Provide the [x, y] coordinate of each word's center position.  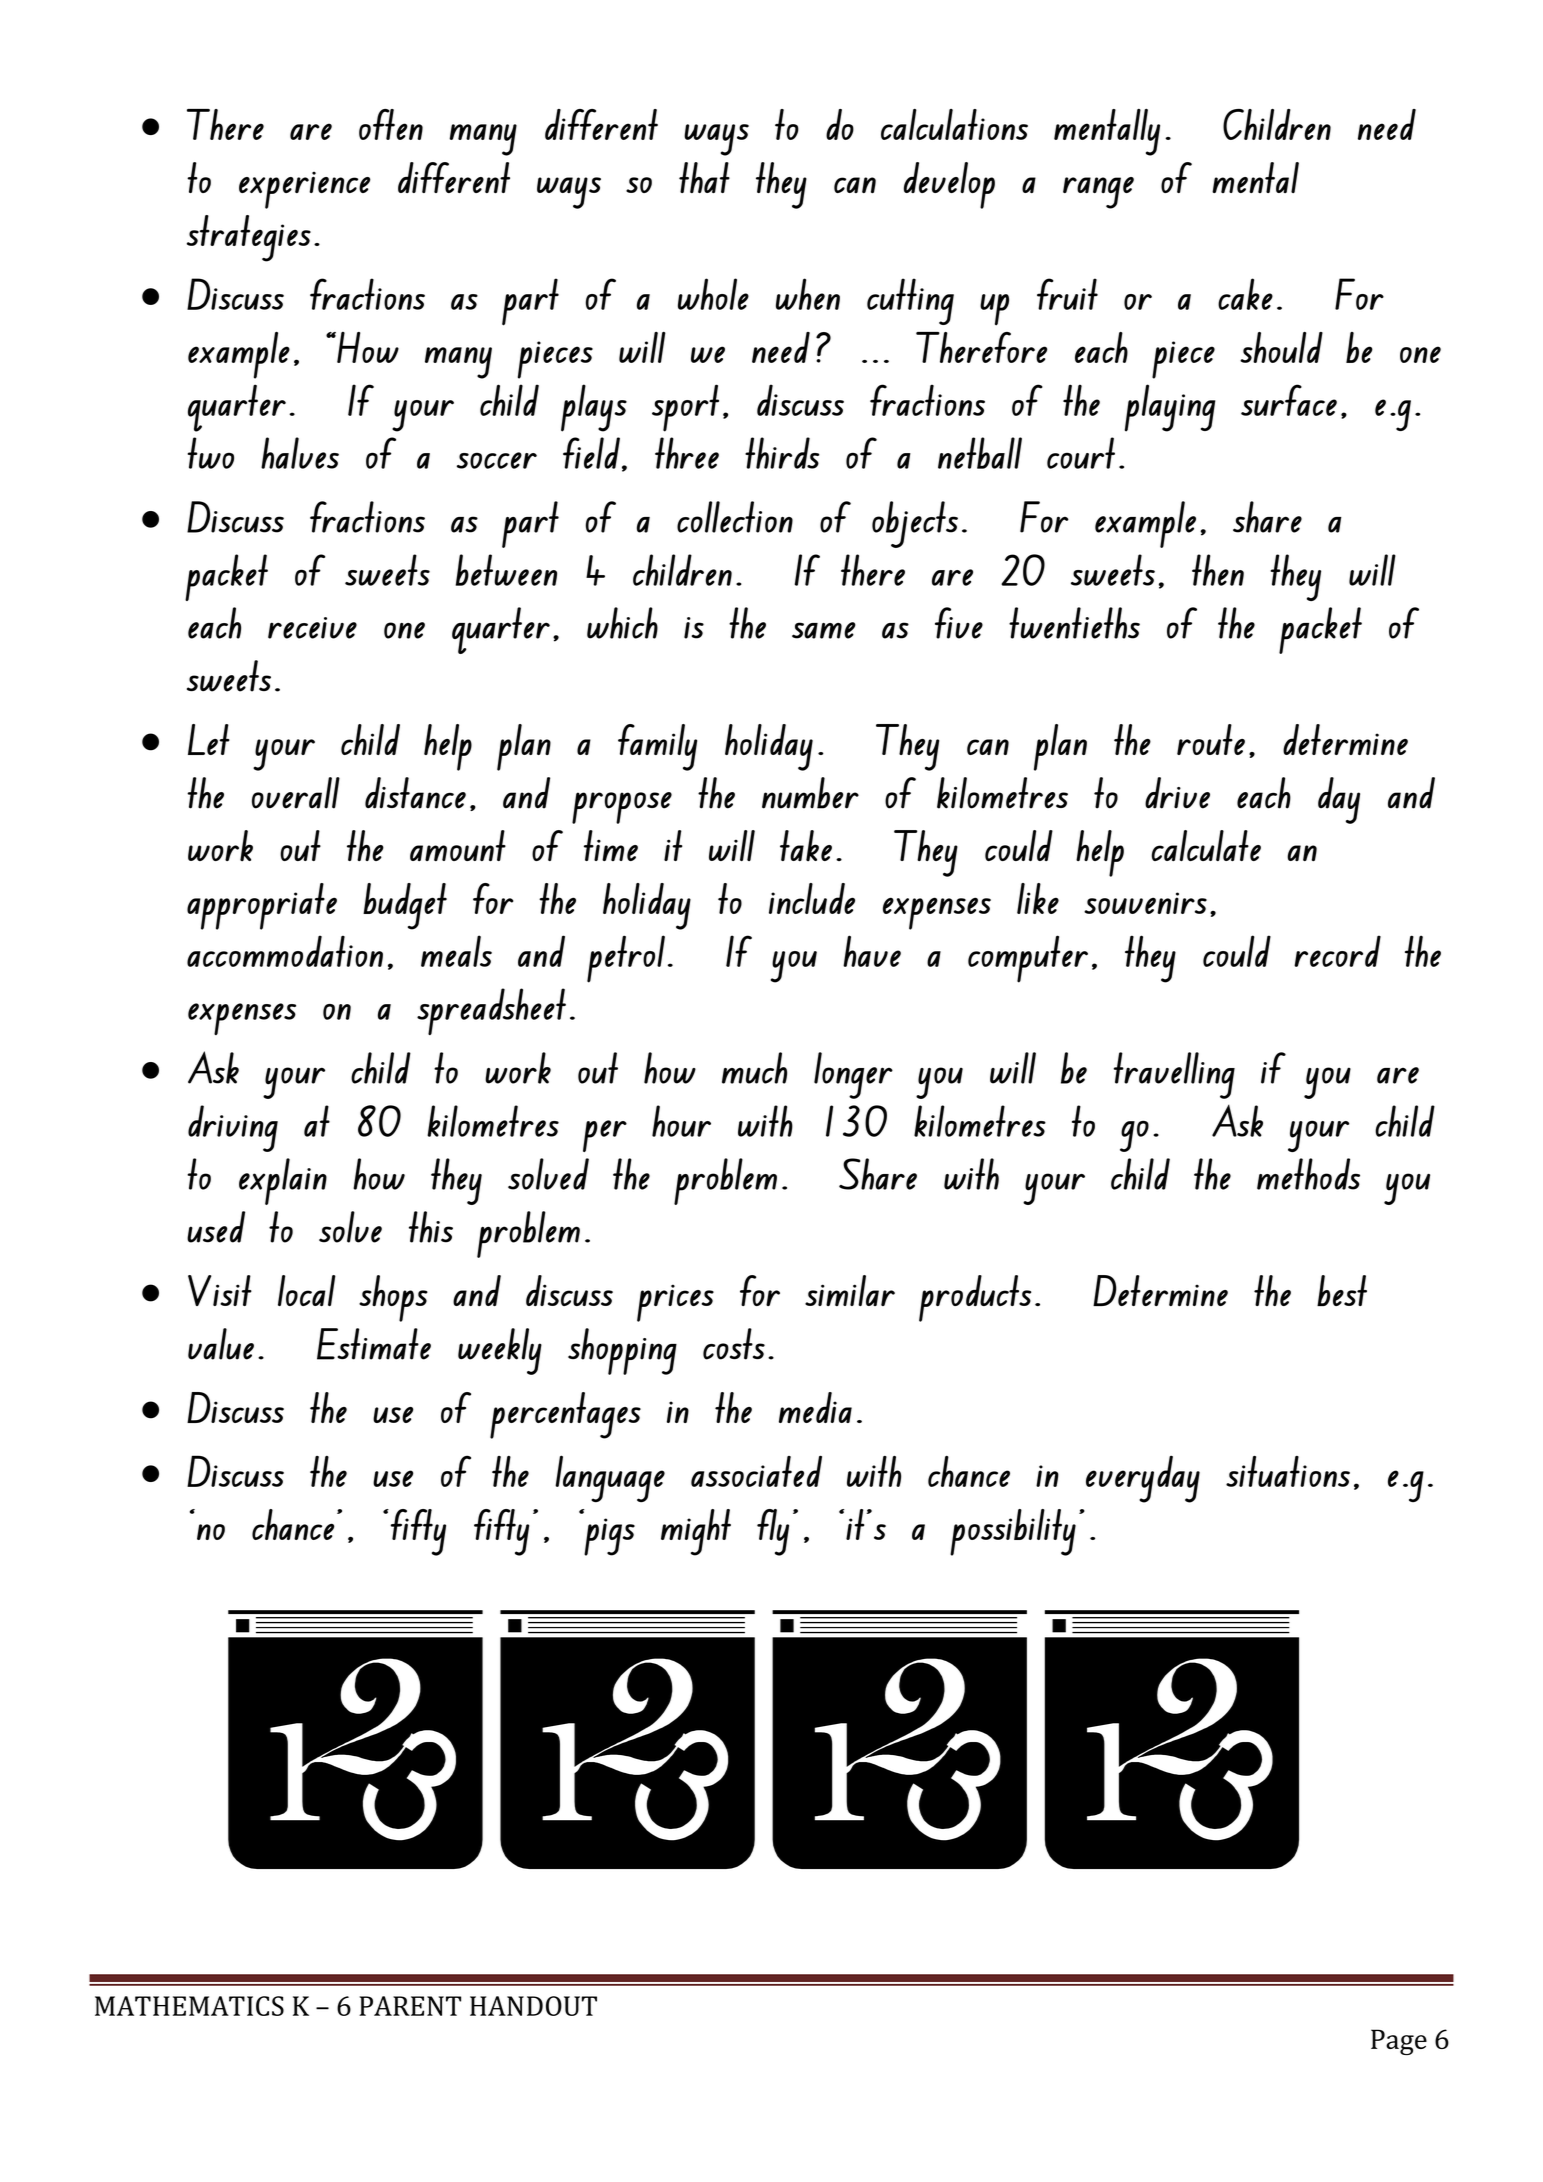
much [754, 1068]
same [824, 630]
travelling [1174, 1075]
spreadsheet [491, 1011]
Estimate [374, 1344]
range [1098, 193]
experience [304, 190]
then [1218, 570]
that [704, 177]
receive [312, 628]
